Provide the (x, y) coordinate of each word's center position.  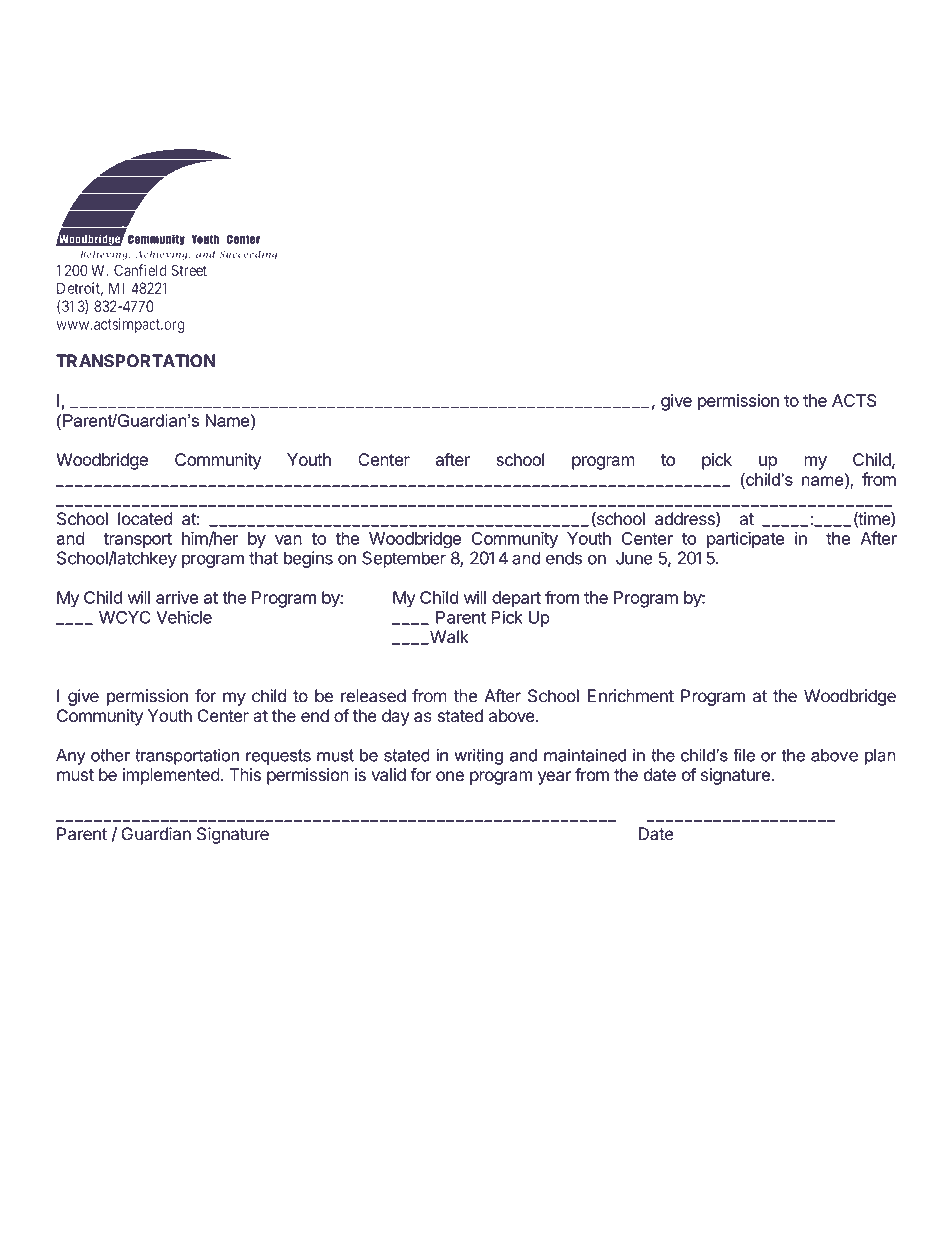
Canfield (140, 270)
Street (189, 270)
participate (746, 539)
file (744, 755)
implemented (171, 776)
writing (478, 757)
